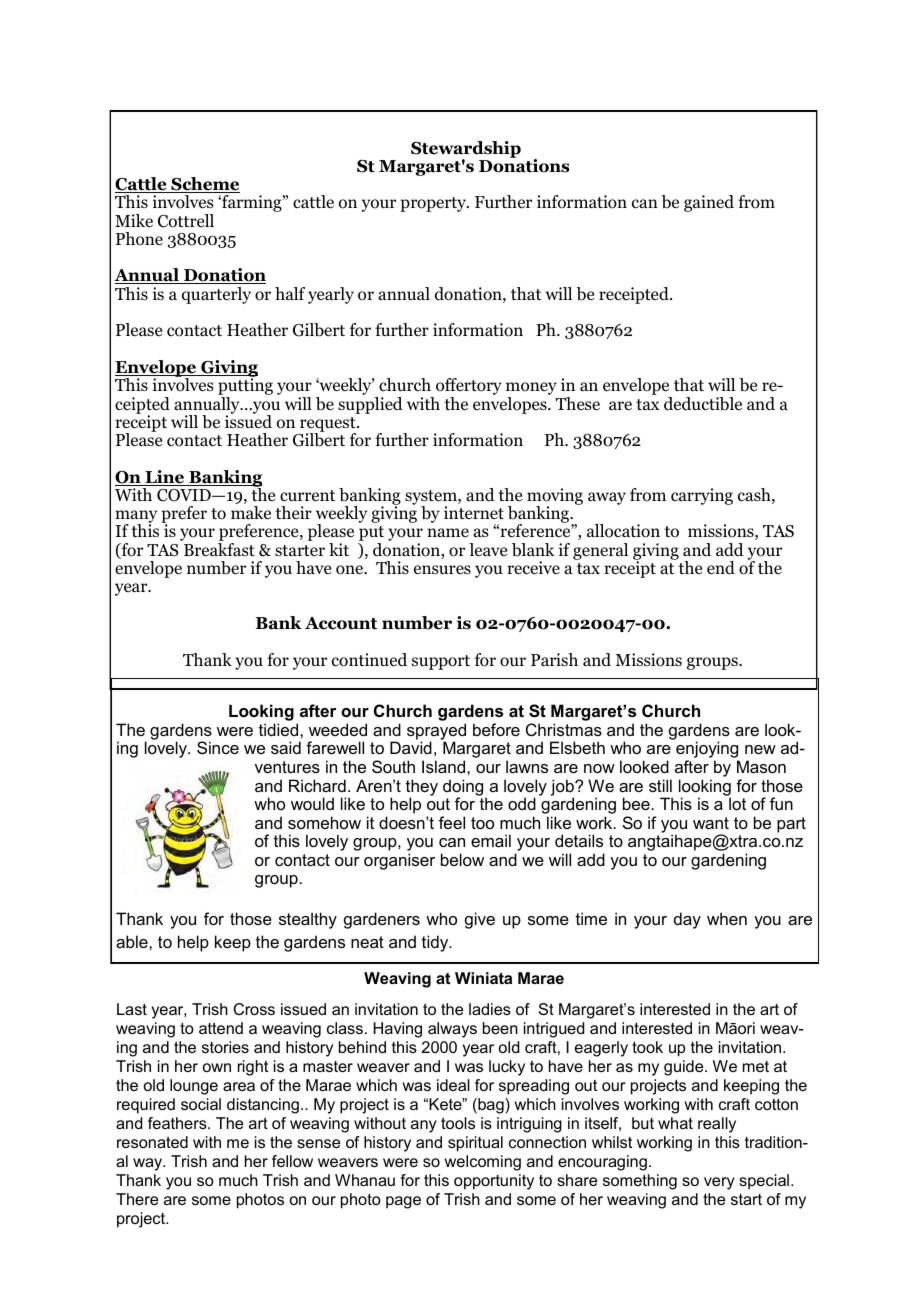 The height and width of the screenshot is (1308, 924). I want to click on Scheme, so click(204, 185).
